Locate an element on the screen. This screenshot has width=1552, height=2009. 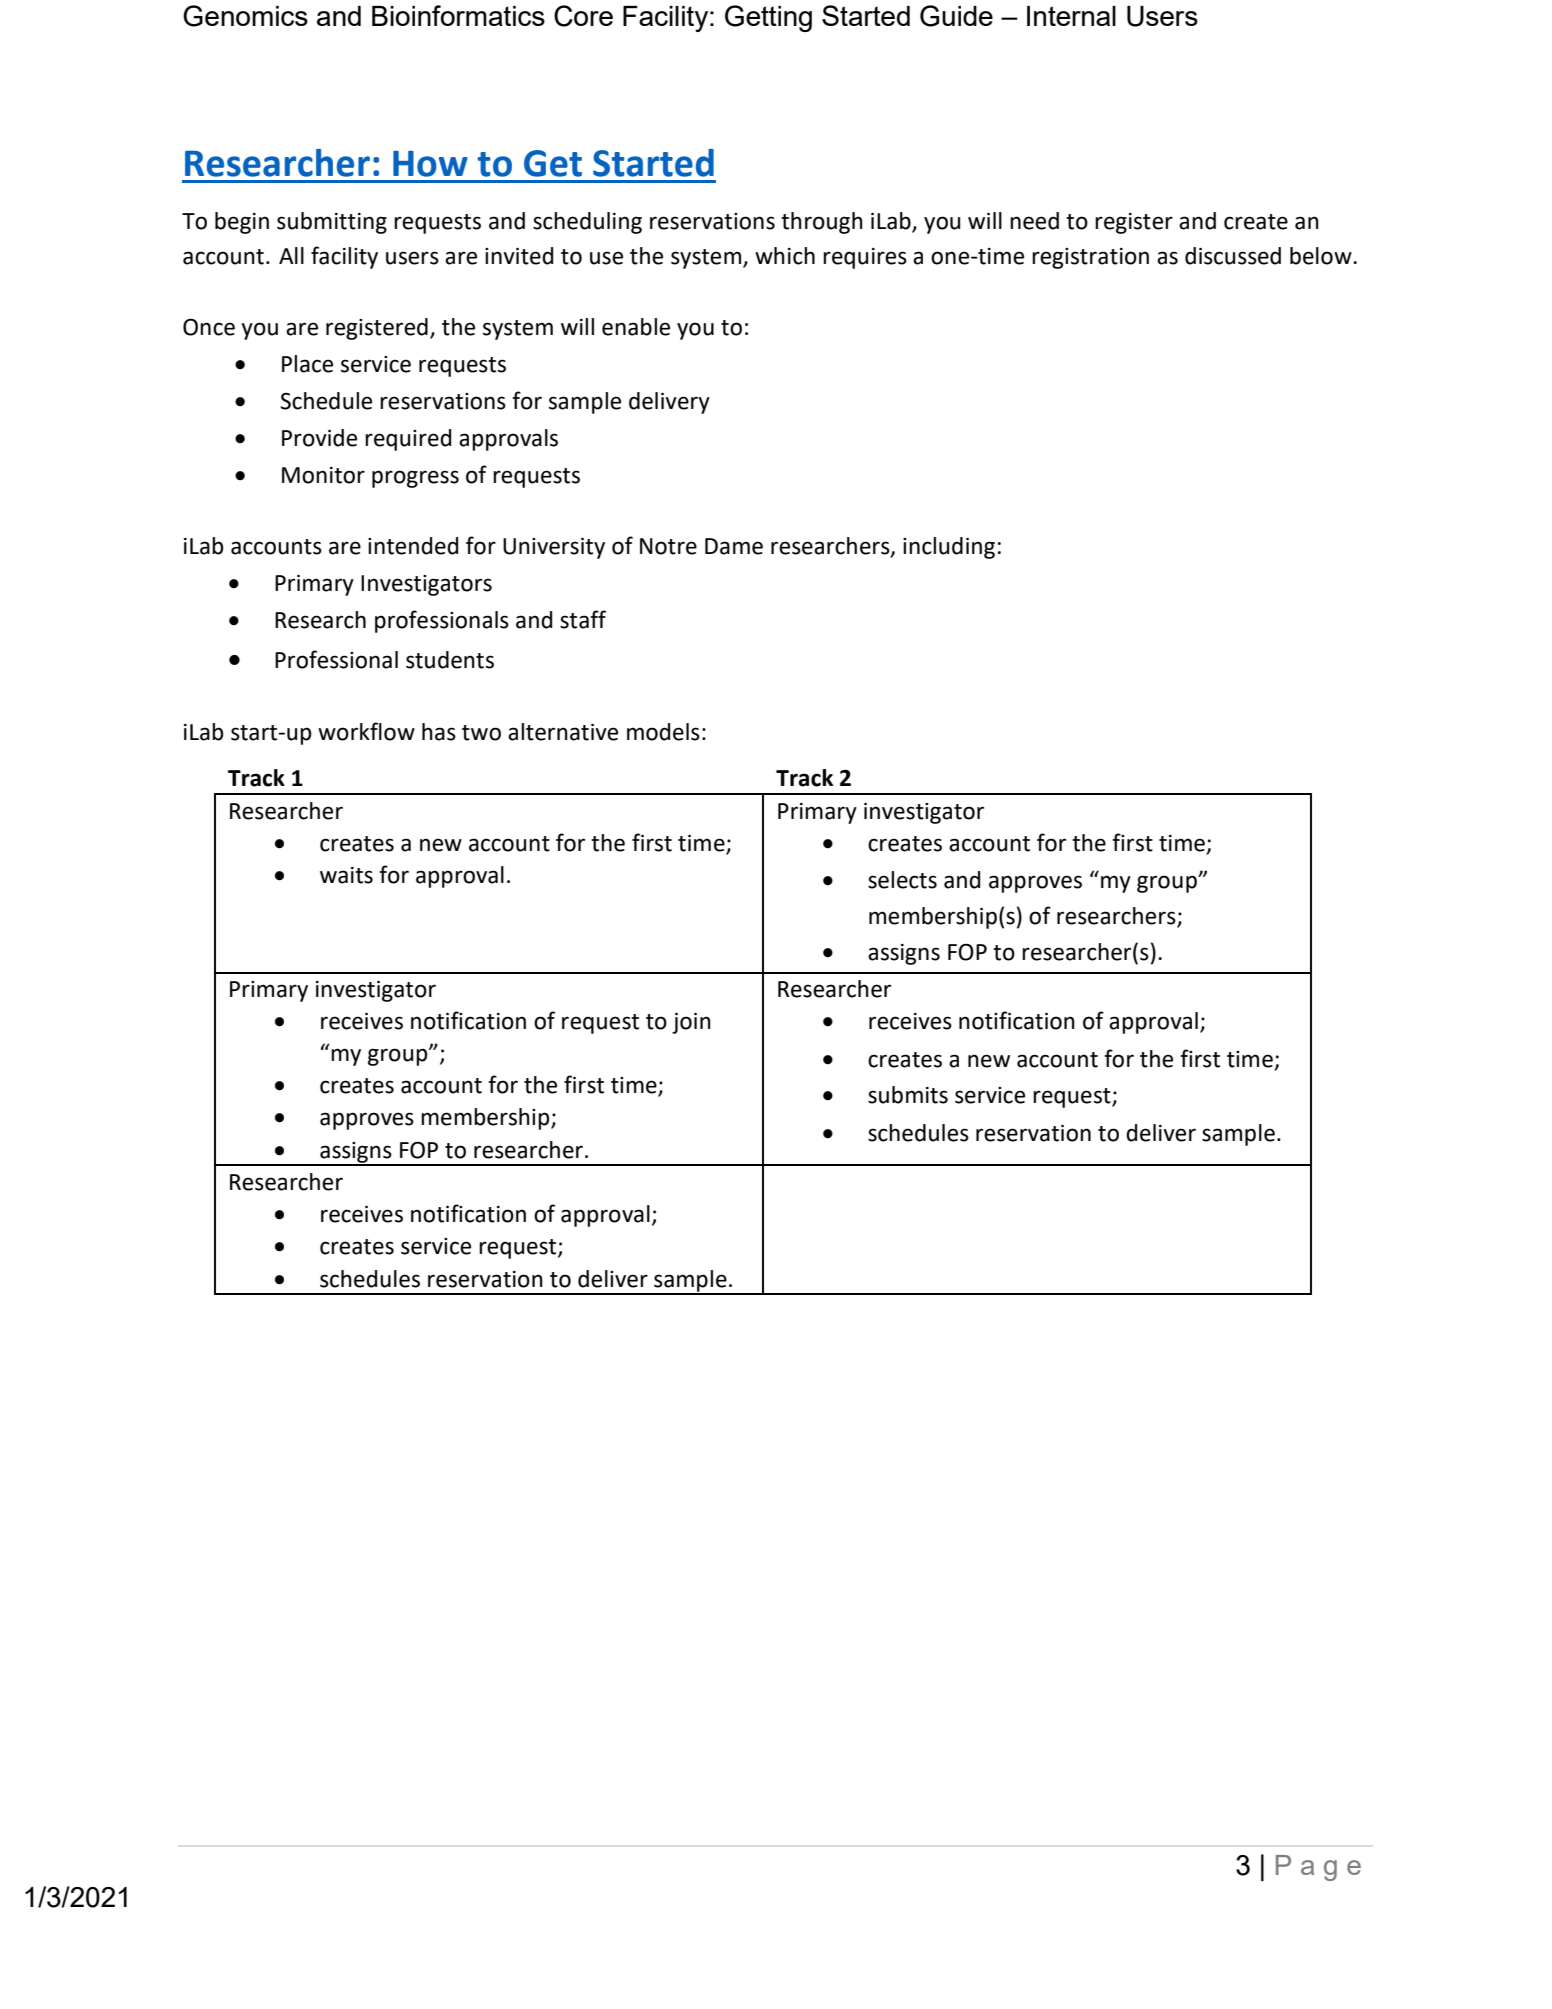
including is located at coordinates (949, 548).
